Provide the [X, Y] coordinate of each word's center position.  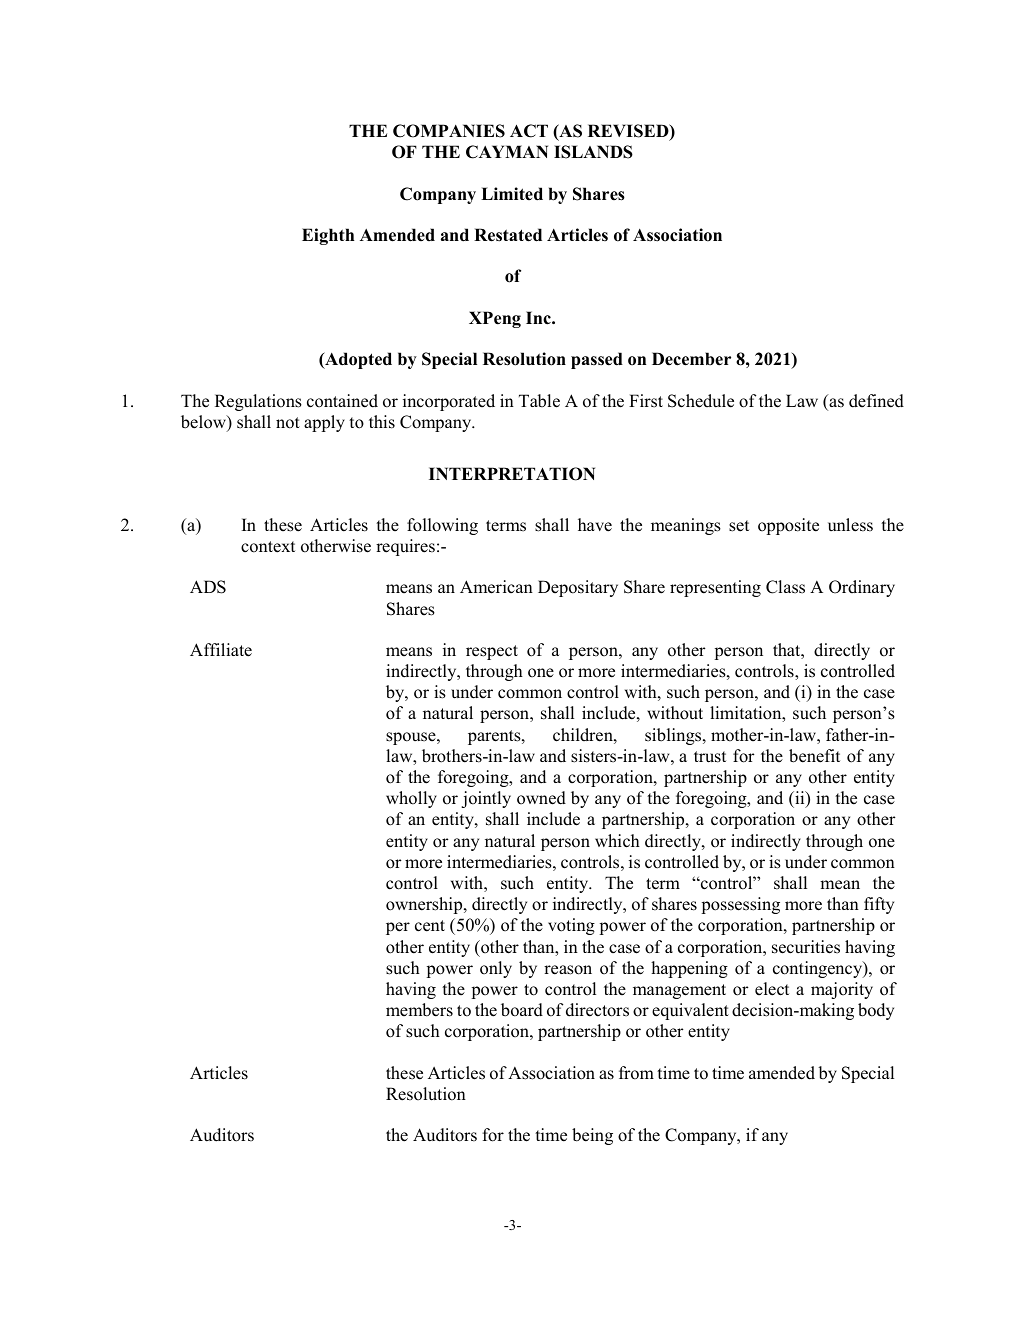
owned [541, 798]
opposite [788, 526]
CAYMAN [507, 152]
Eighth [328, 236]
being [592, 1136]
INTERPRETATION [512, 474]
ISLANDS [593, 152]
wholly [411, 799]
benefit [814, 756]
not [288, 423]
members [419, 1010]
